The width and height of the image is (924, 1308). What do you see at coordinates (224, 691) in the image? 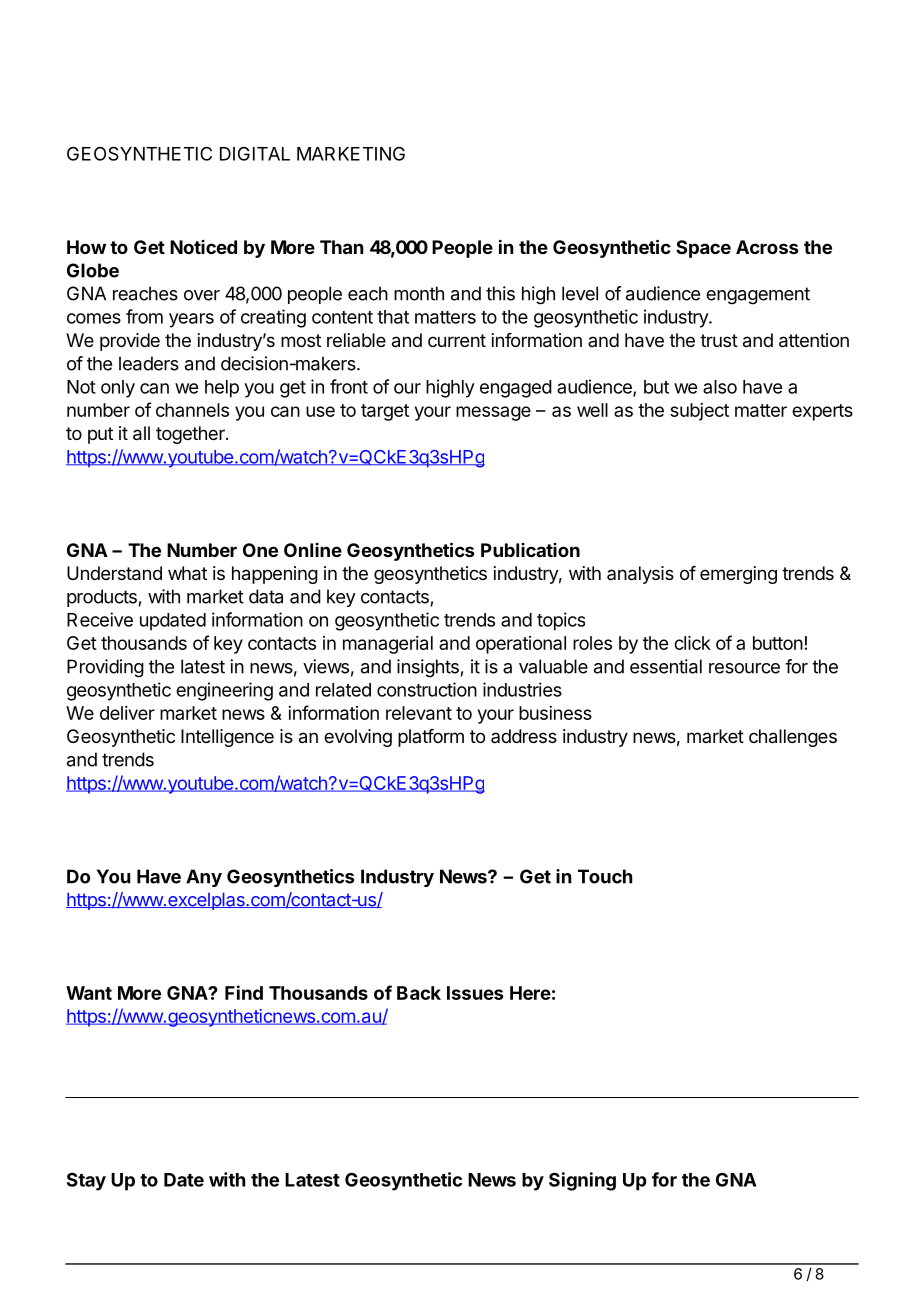
I see `engineering` at bounding box center [224, 691].
